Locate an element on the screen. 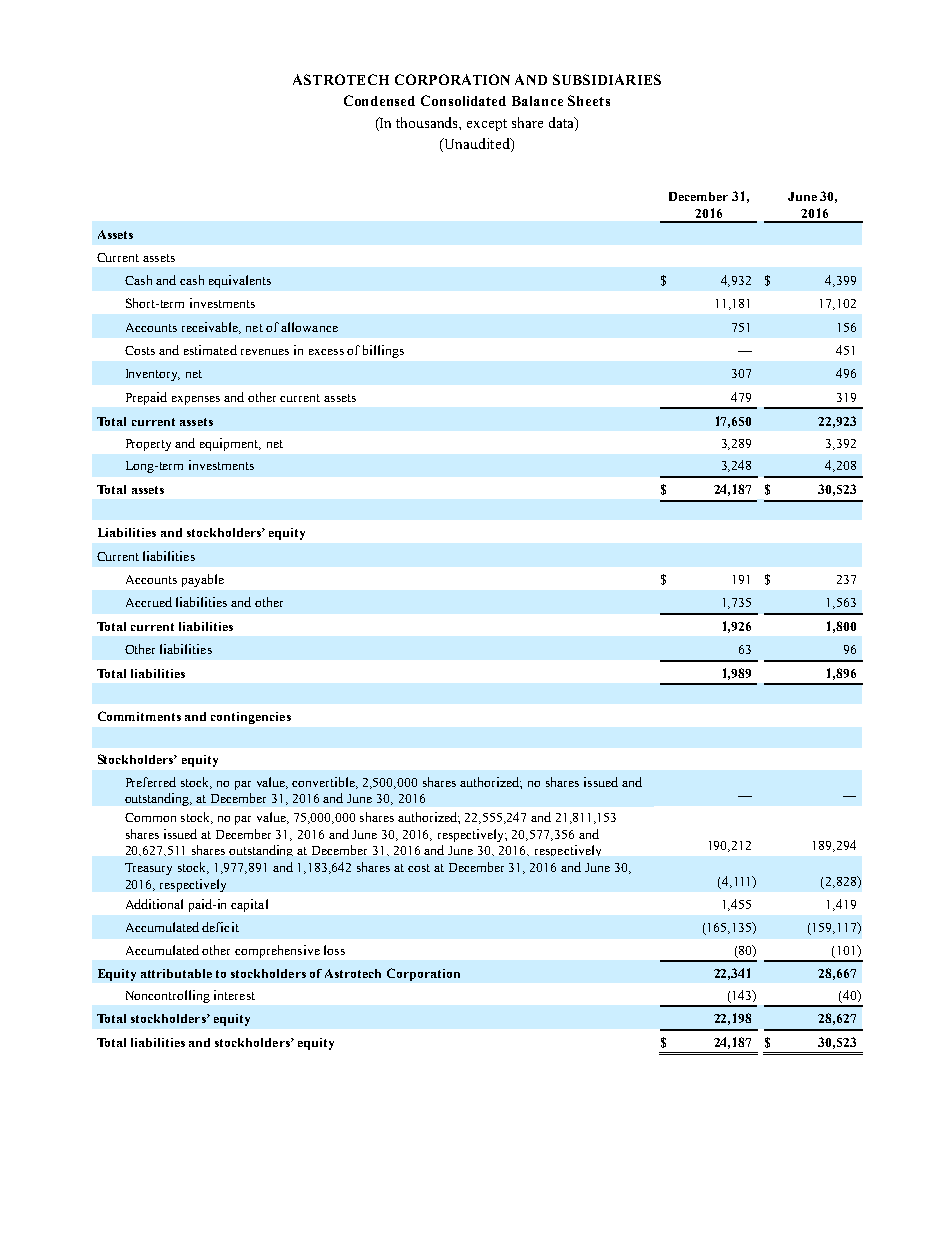  Balance is located at coordinates (537, 101).
